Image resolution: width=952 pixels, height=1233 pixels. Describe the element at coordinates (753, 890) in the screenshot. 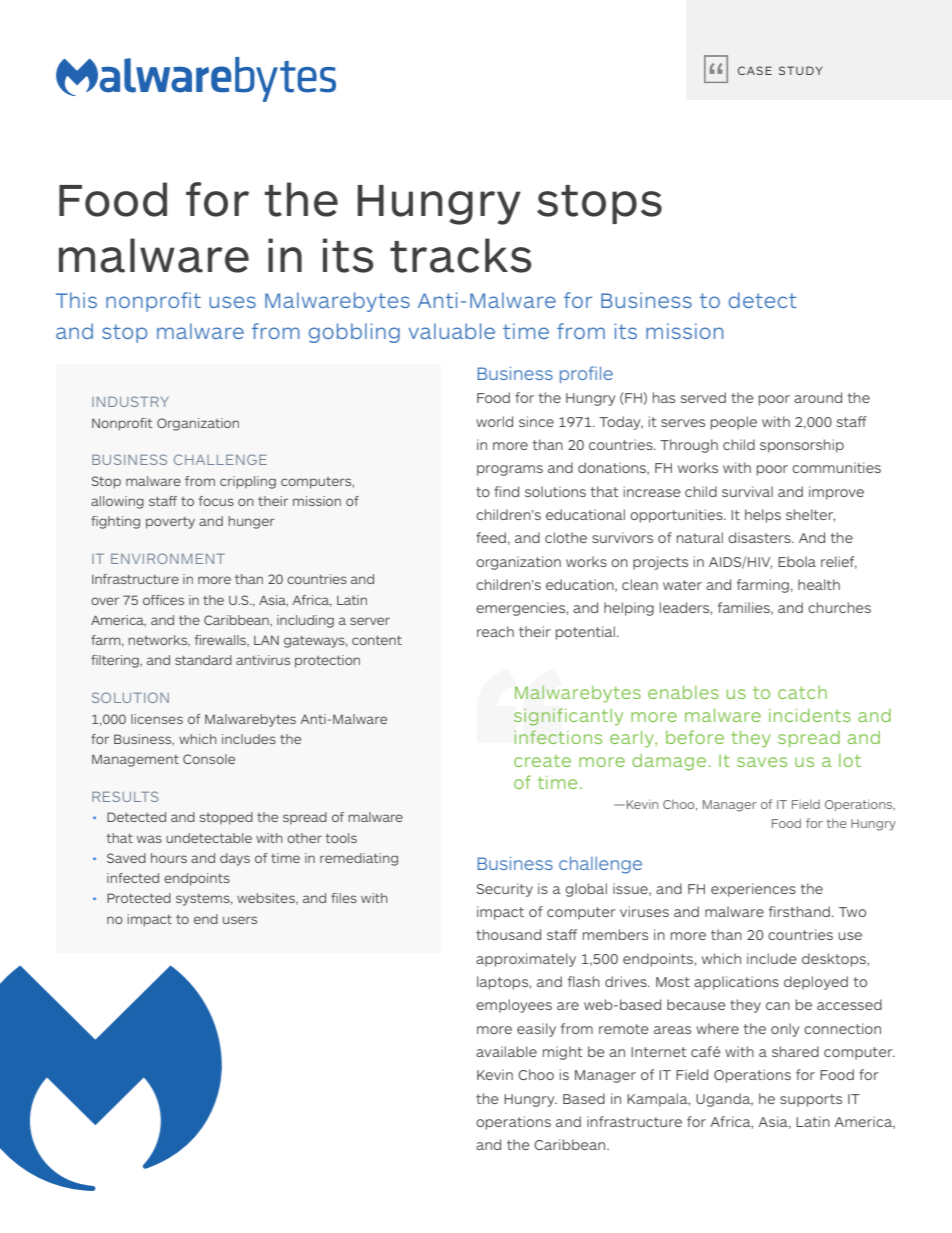

I see `experiences` at that location.
